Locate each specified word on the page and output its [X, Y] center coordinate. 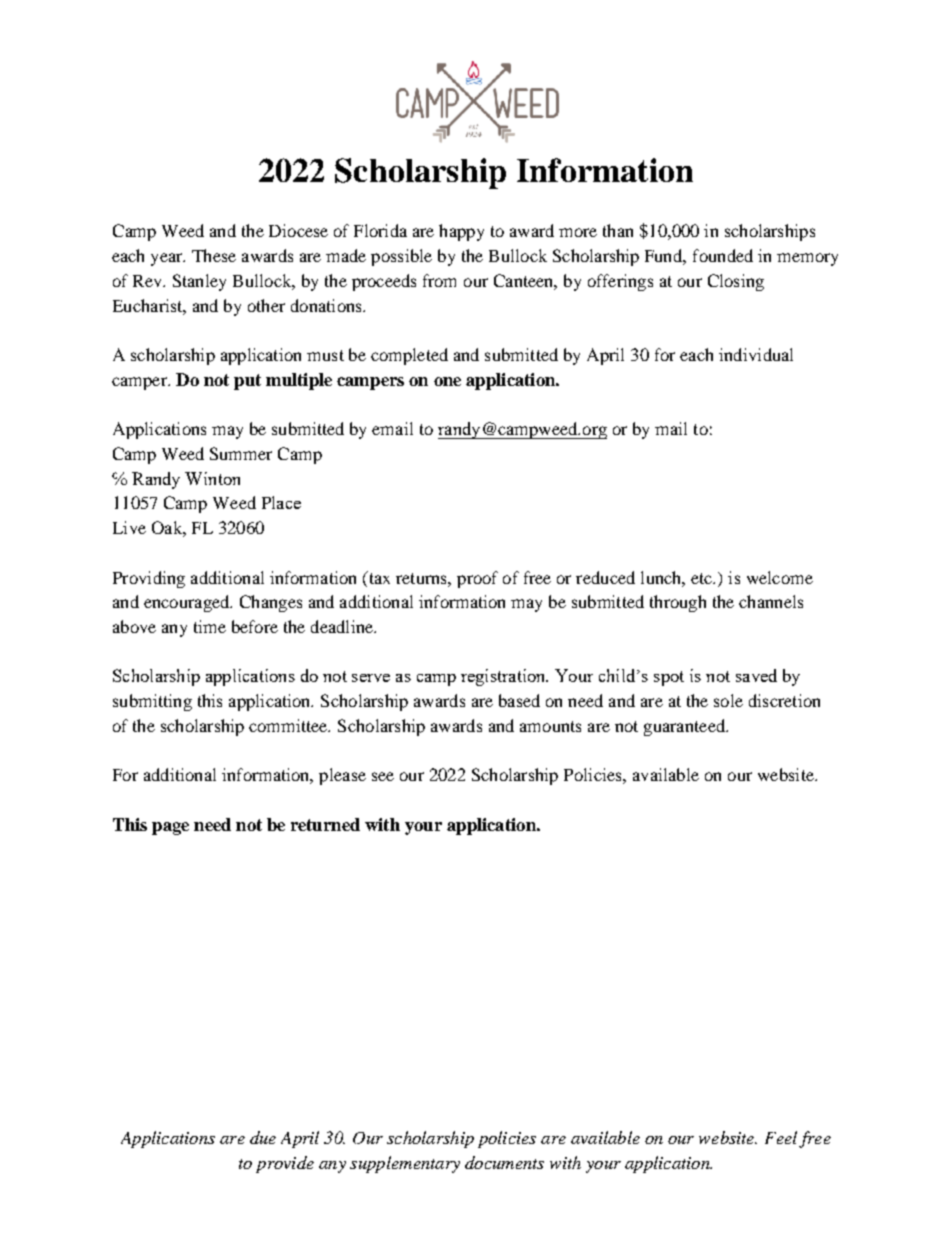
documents [504, 1162]
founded [723, 255]
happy [461, 232]
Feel [781, 1137]
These [214, 255]
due [263, 1137]
